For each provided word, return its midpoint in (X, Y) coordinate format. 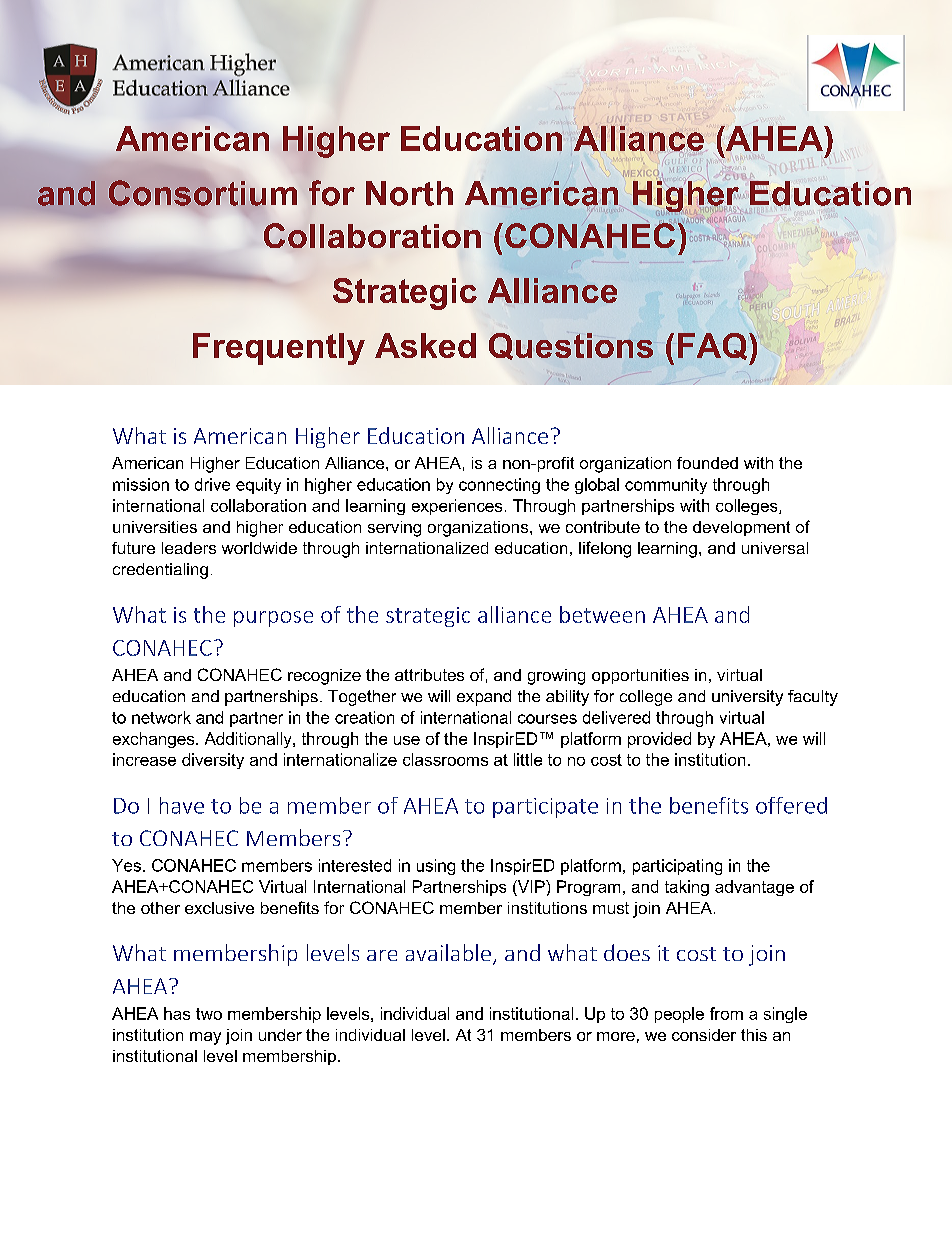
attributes (429, 675)
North (409, 193)
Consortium (203, 193)
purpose (273, 619)
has (177, 1013)
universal (775, 548)
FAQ (714, 346)
